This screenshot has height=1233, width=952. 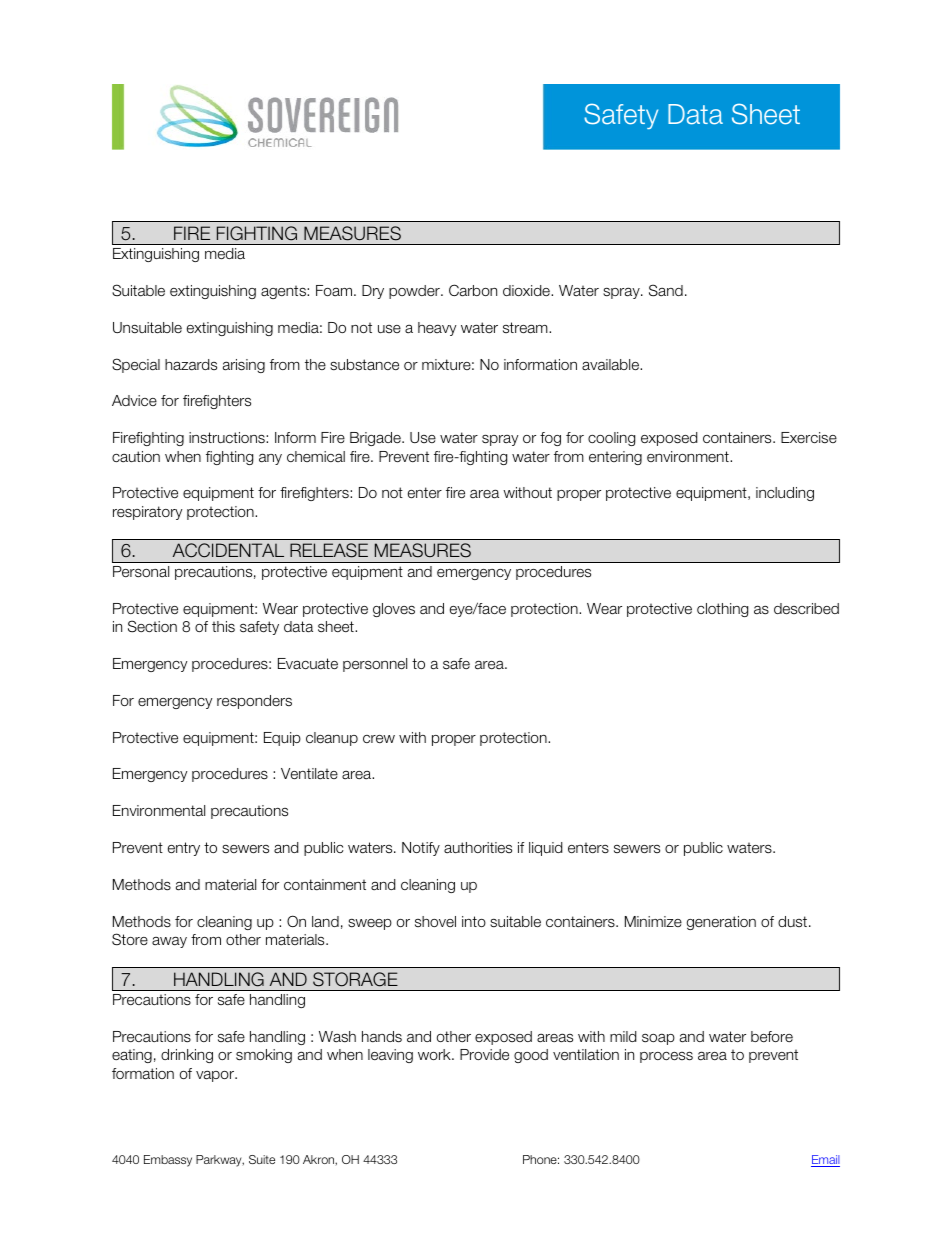 What do you see at coordinates (168, 1161) in the screenshot?
I see `Embassy` at bounding box center [168, 1161].
